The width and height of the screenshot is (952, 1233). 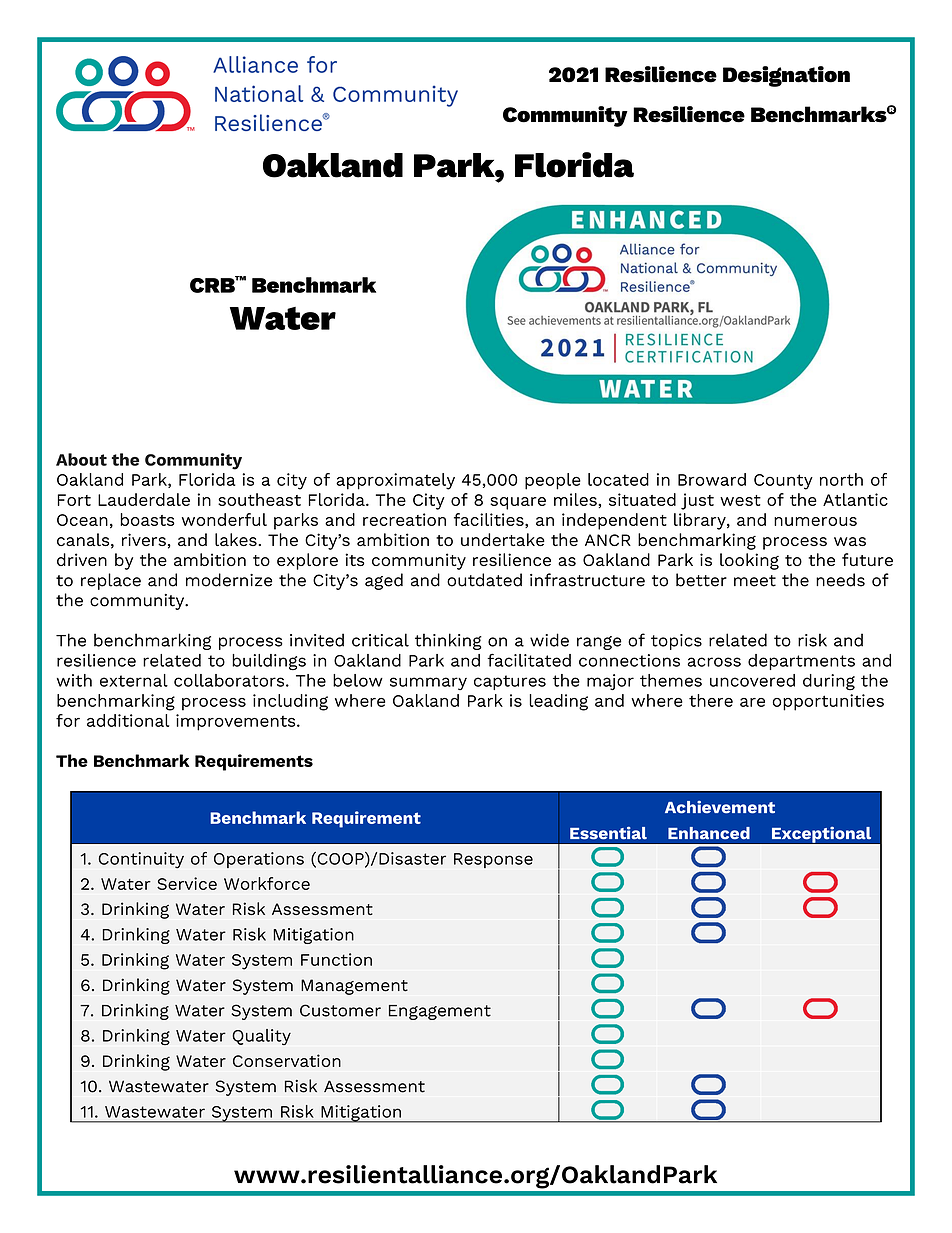 I want to click on About, so click(x=81, y=459).
